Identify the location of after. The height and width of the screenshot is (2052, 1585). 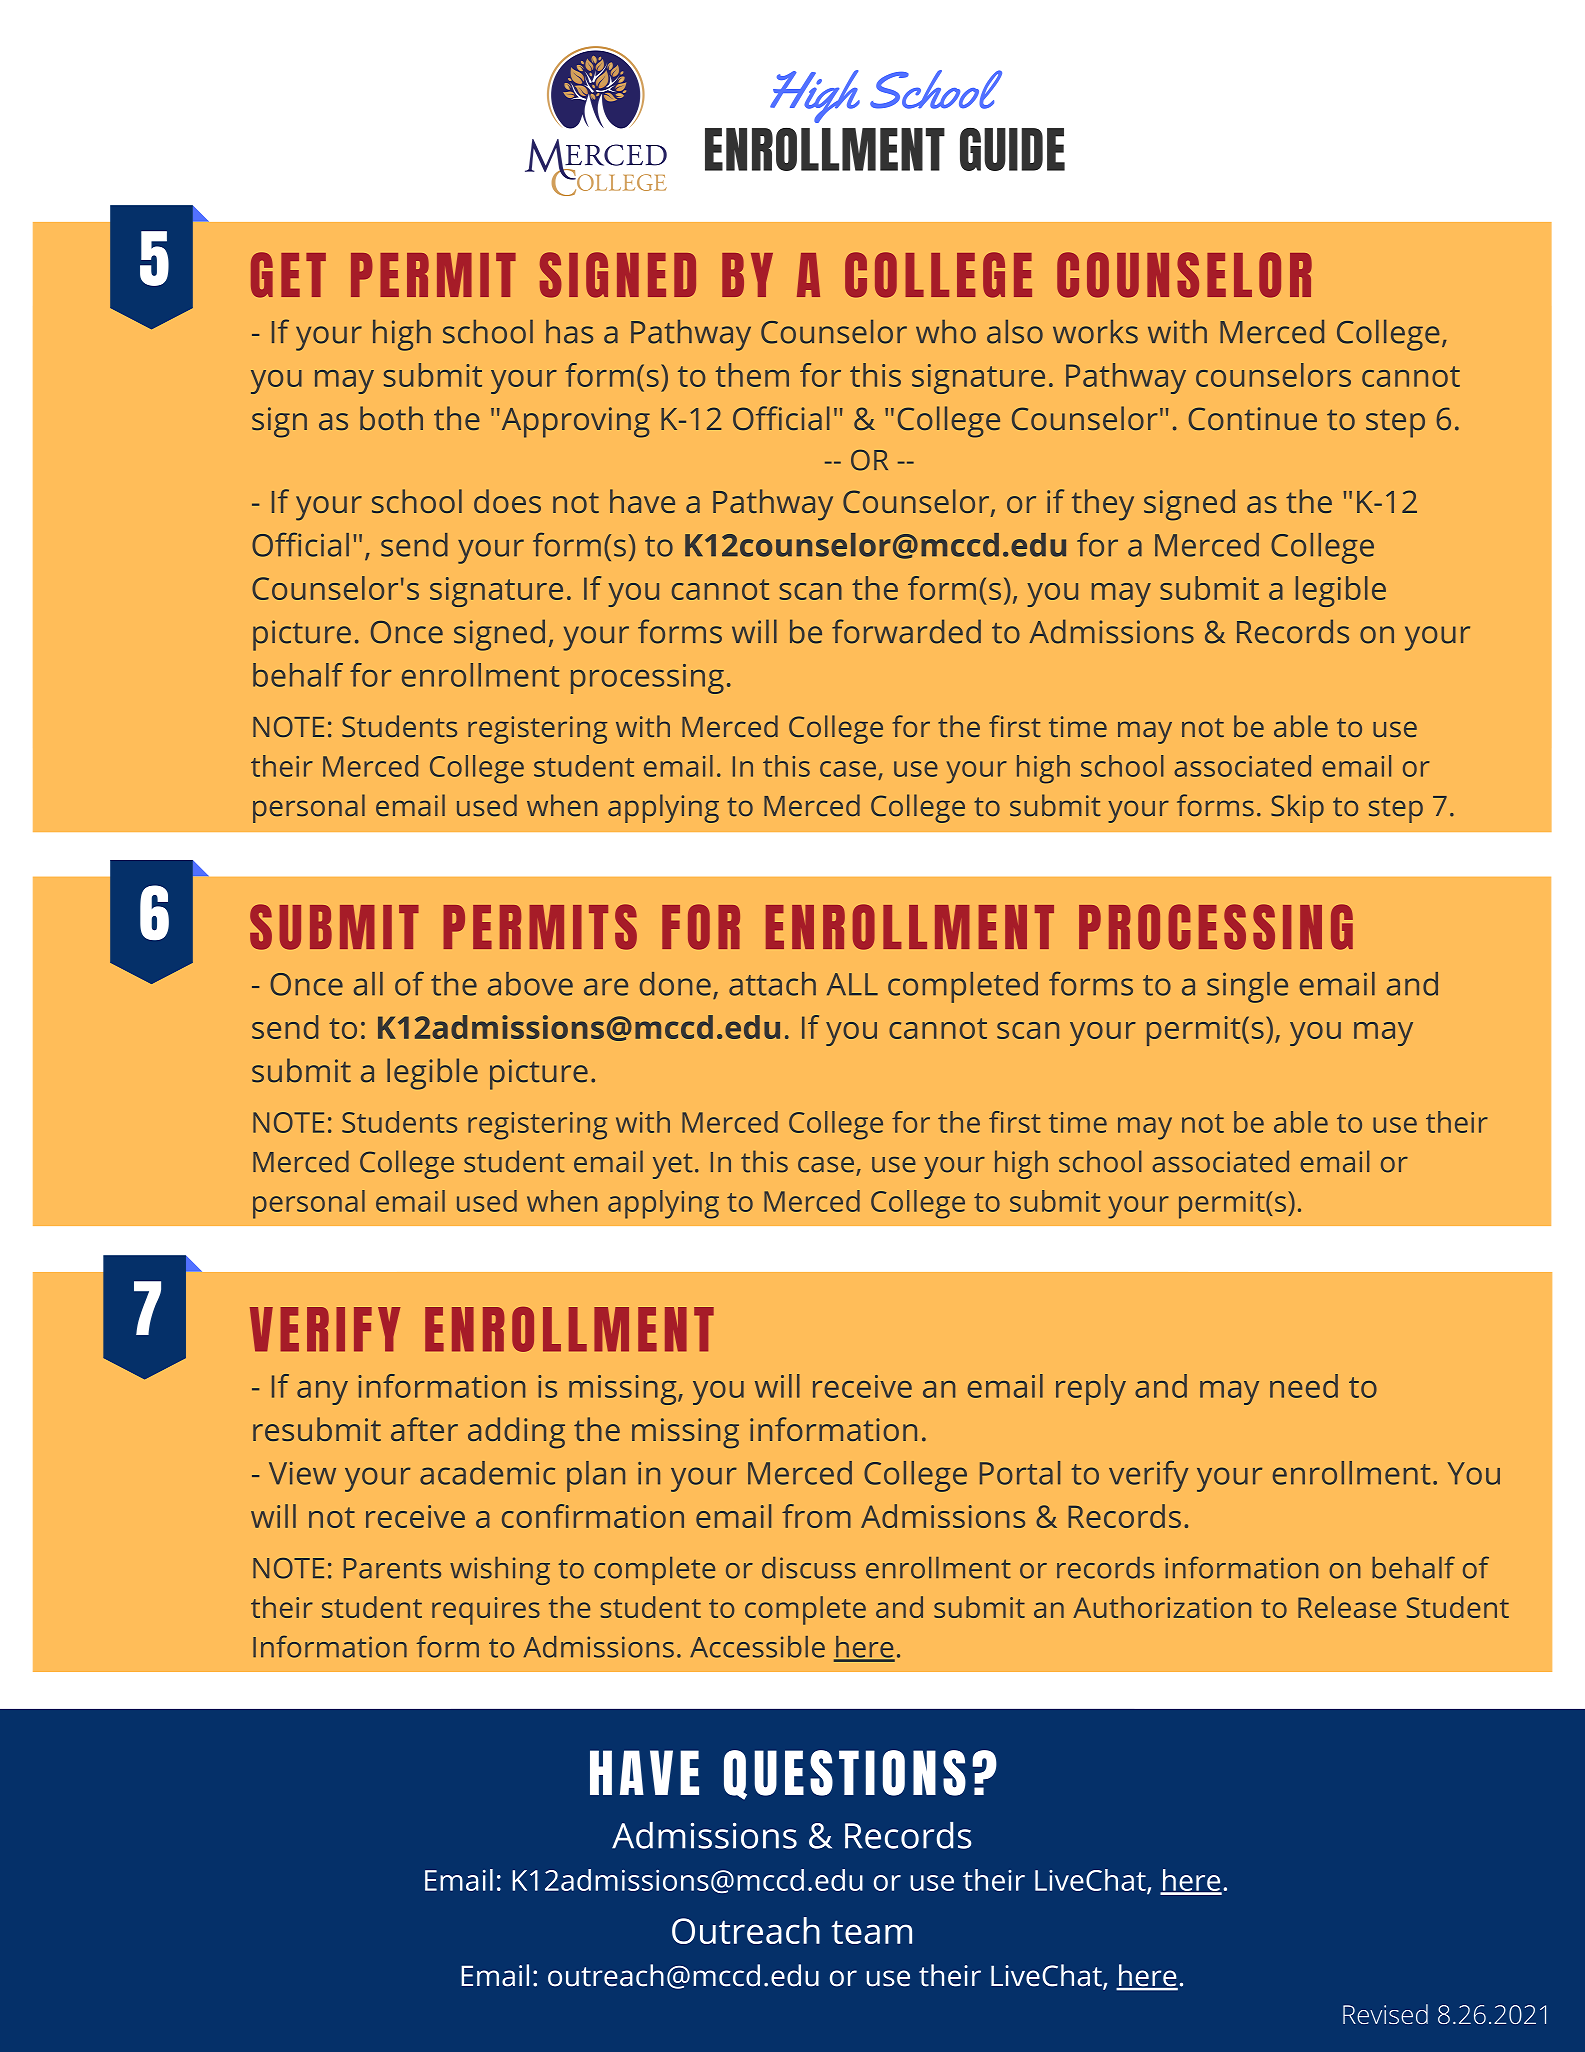
(424, 1429).
